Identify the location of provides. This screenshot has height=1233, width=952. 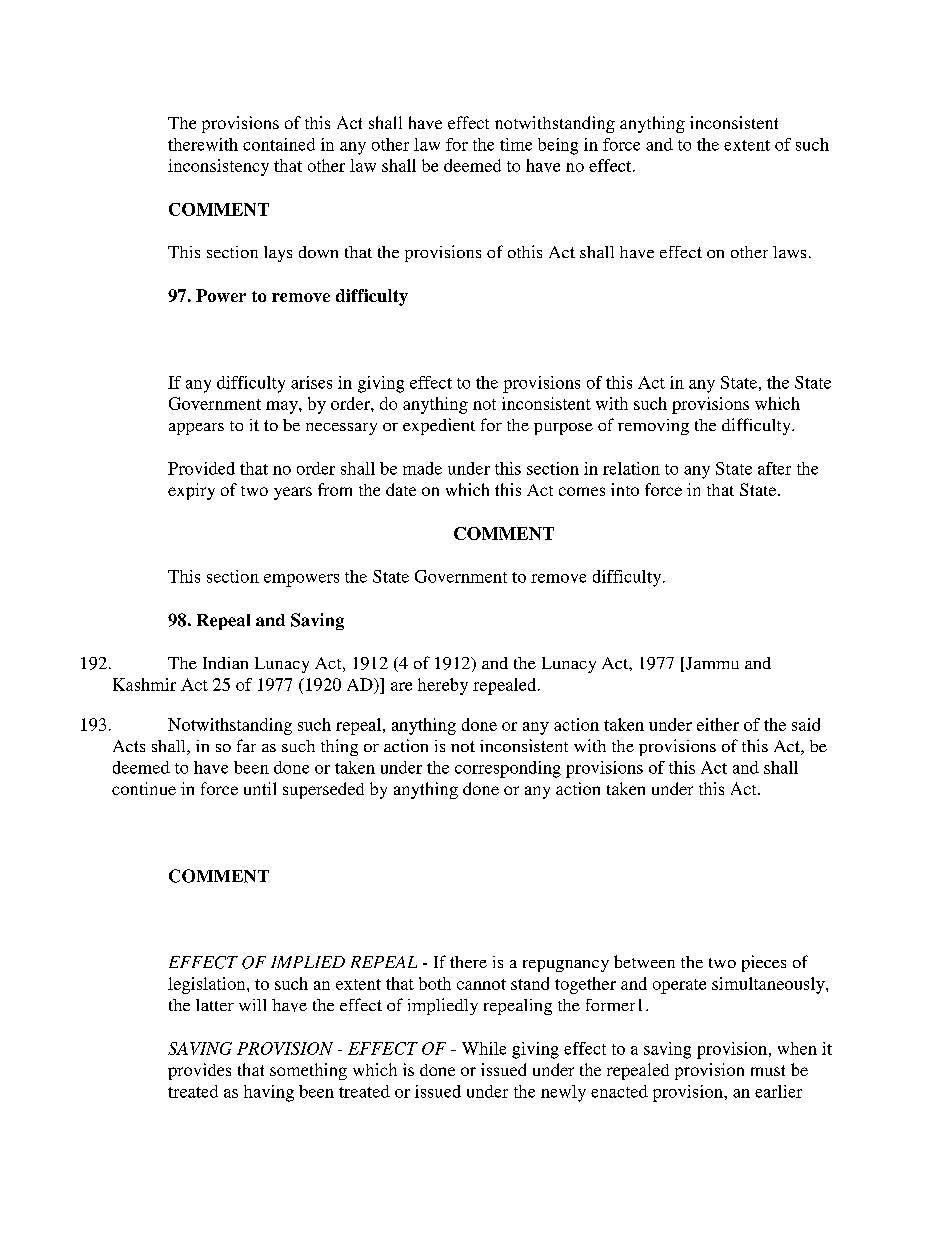
(199, 1071).
